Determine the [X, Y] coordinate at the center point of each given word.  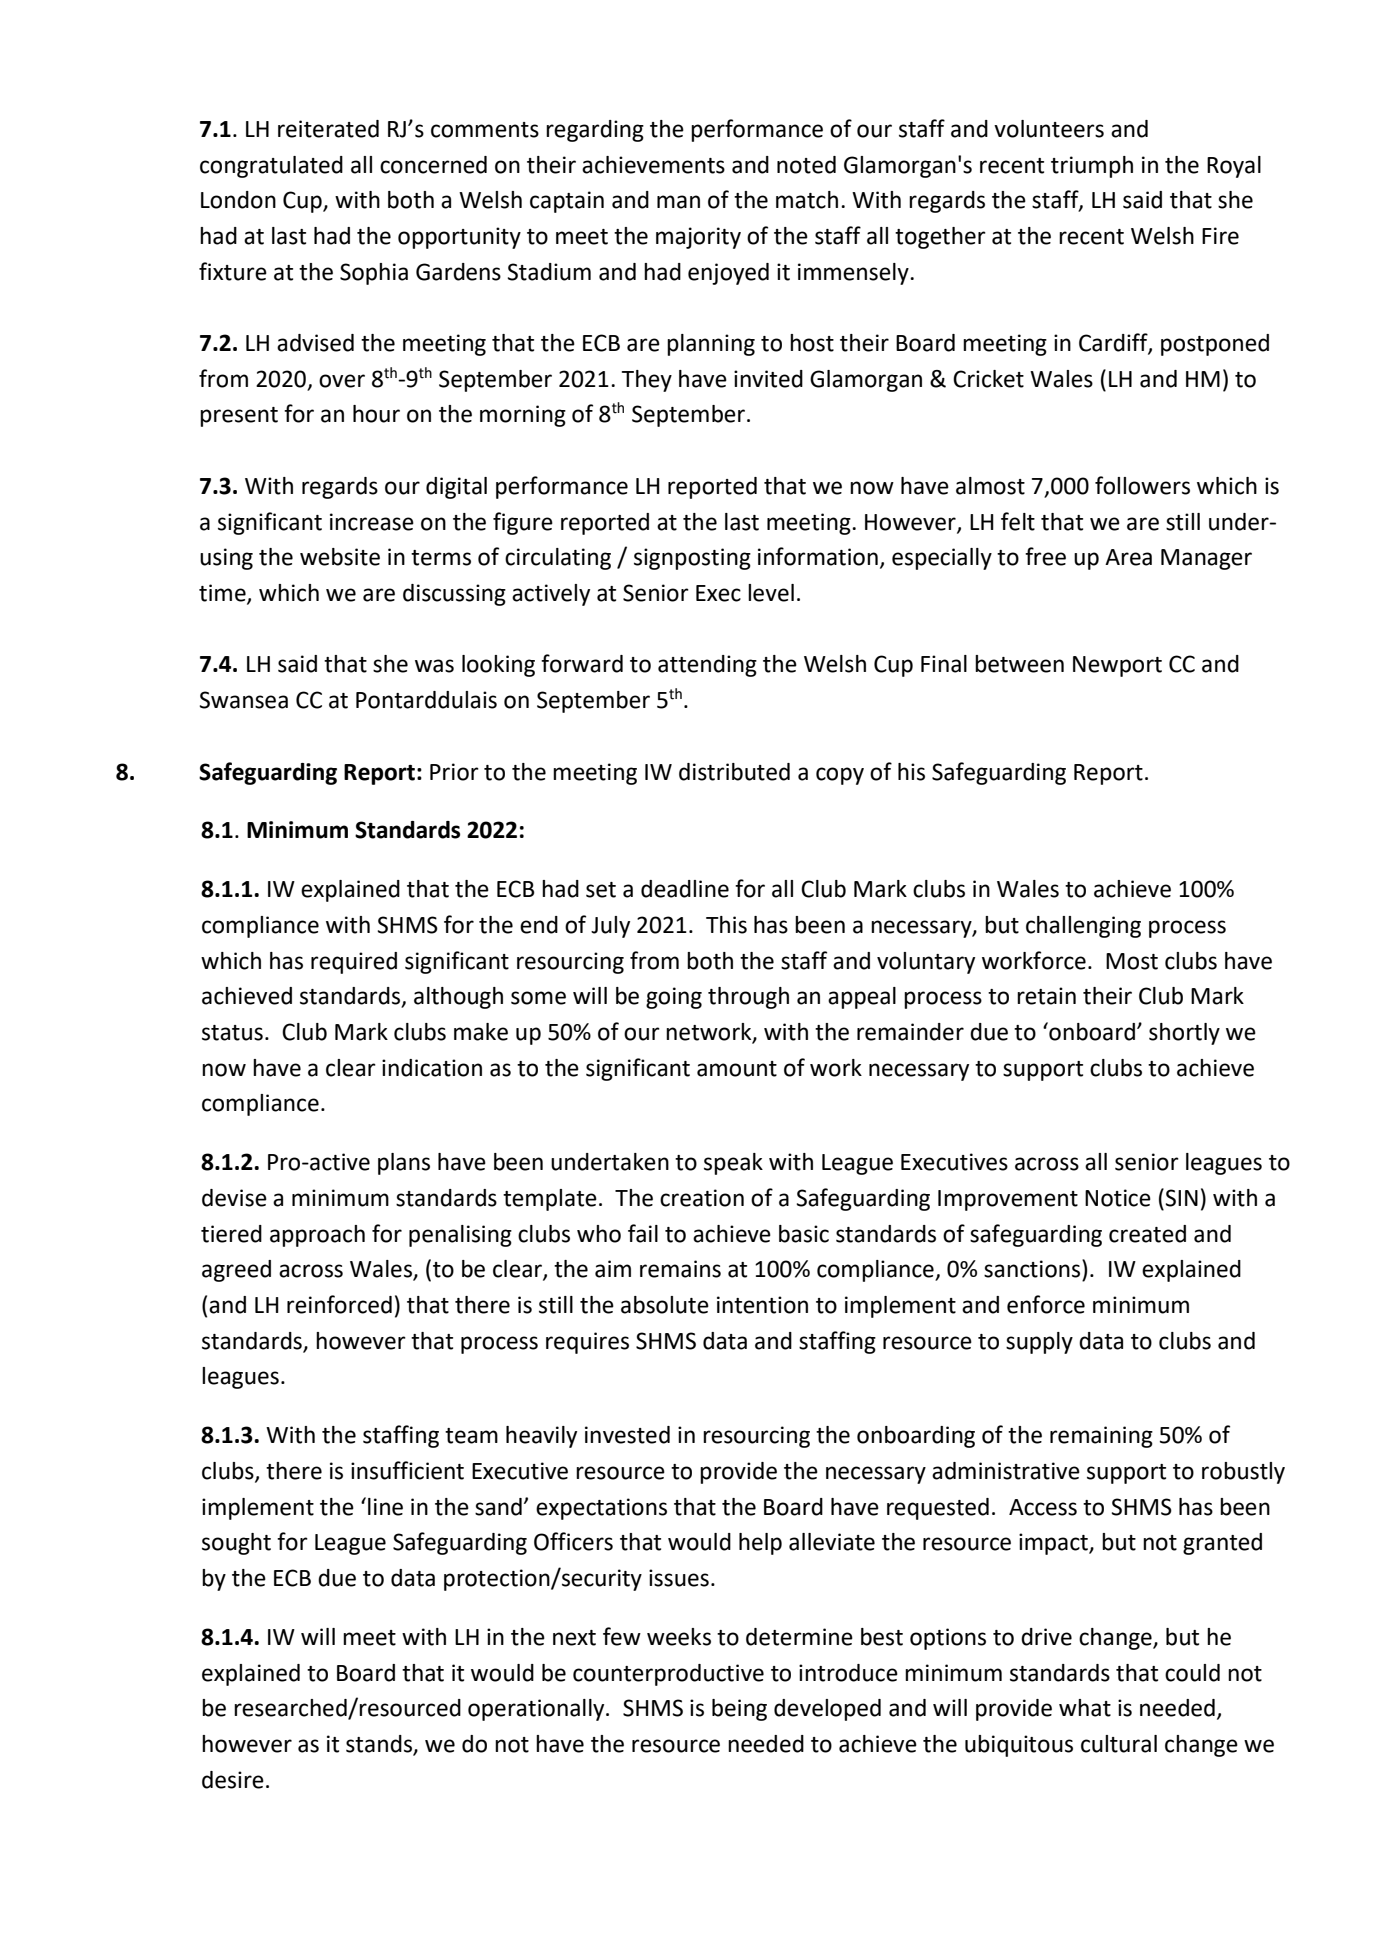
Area [1128, 557]
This [726, 925]
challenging [1083, 927]
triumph [1092, 167]
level [771, 593]
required [354, 963]
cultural [1119, 1744]
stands [380, 1745]
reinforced [339, 1304]
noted [806, 165]
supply [1039, 1343]
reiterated [328, 129]
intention [762, 1305]
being [739, 1710]
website [340, 557]
